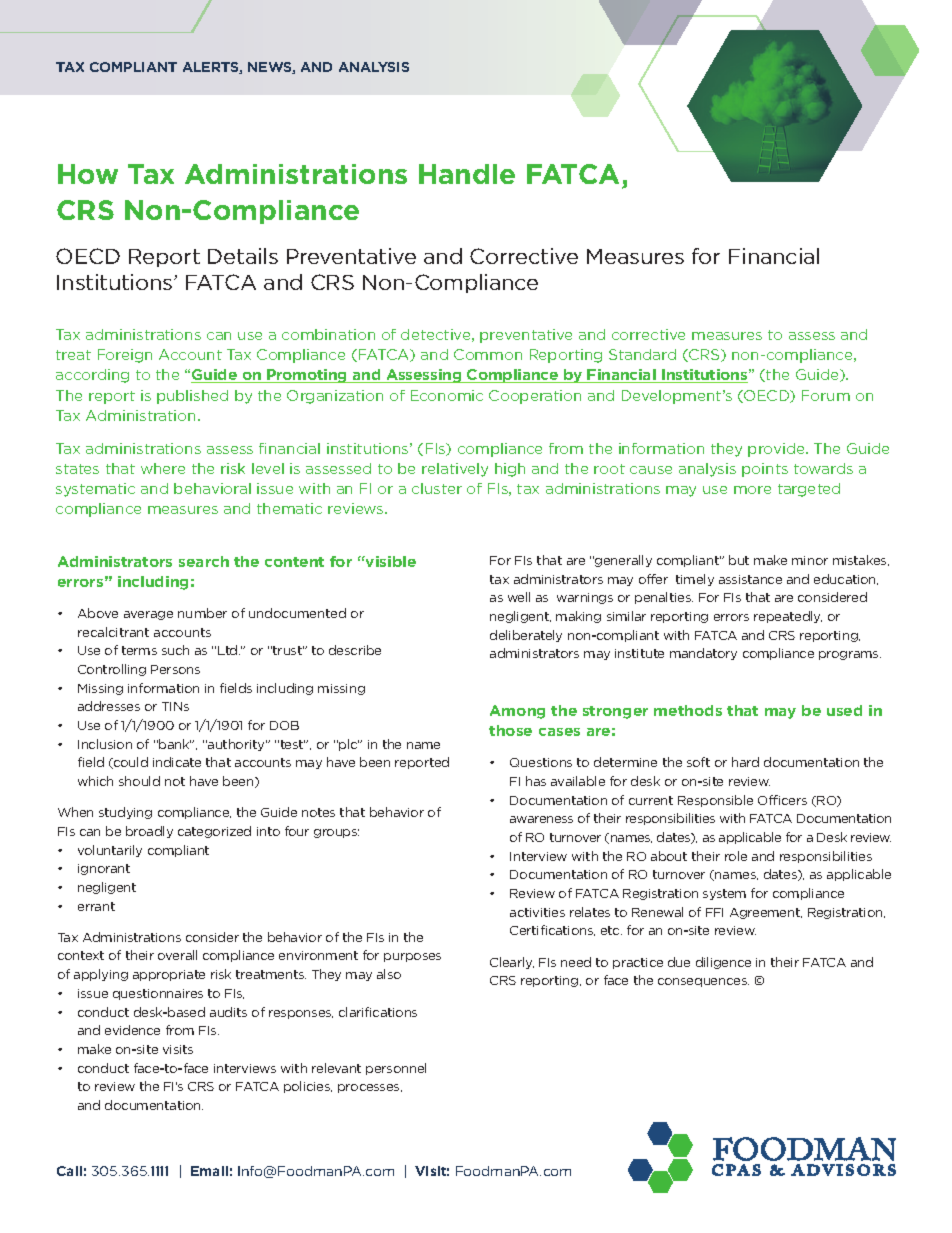 The height and width of the screenshot is (1233, 952). I want to click on cluster, so click(437, 488).
